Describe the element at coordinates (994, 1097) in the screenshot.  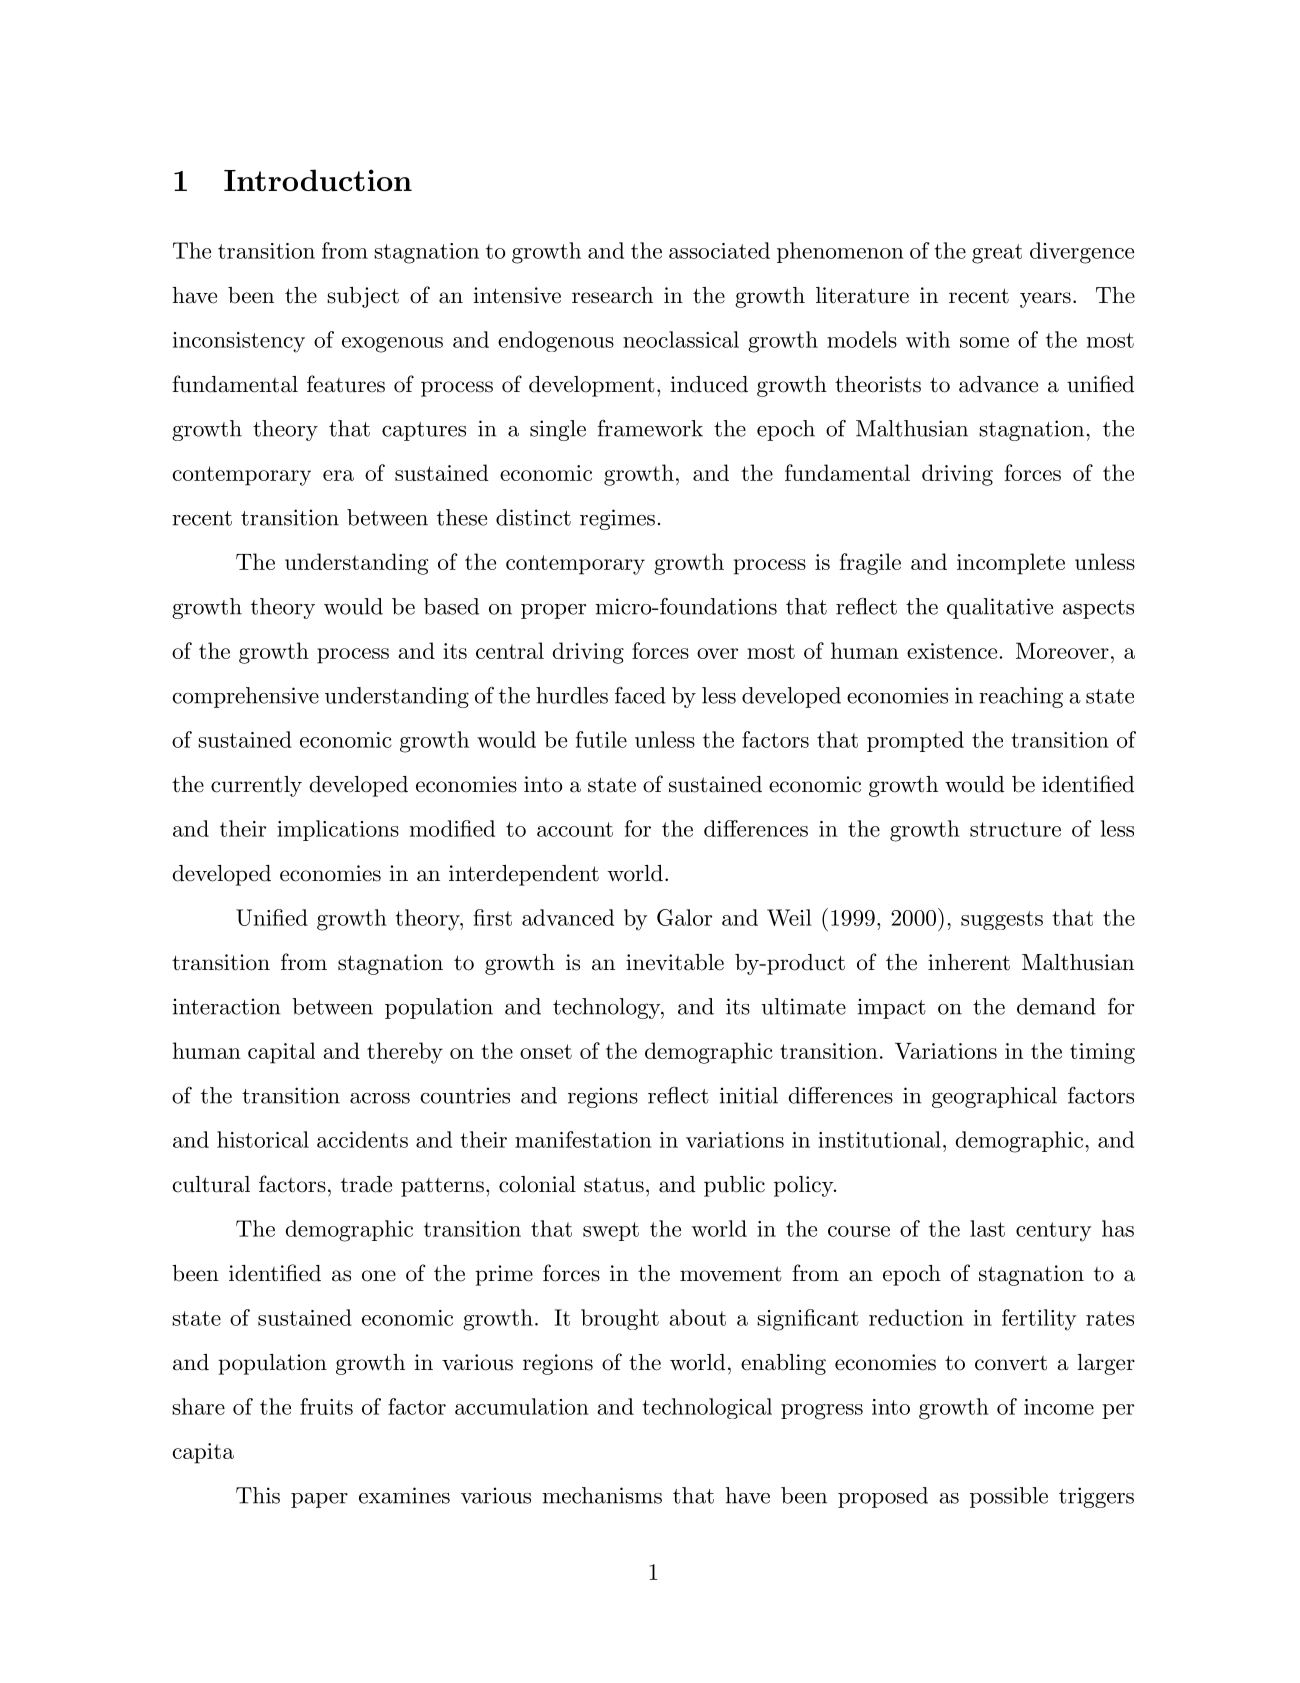
I see `geographical` at that location.
